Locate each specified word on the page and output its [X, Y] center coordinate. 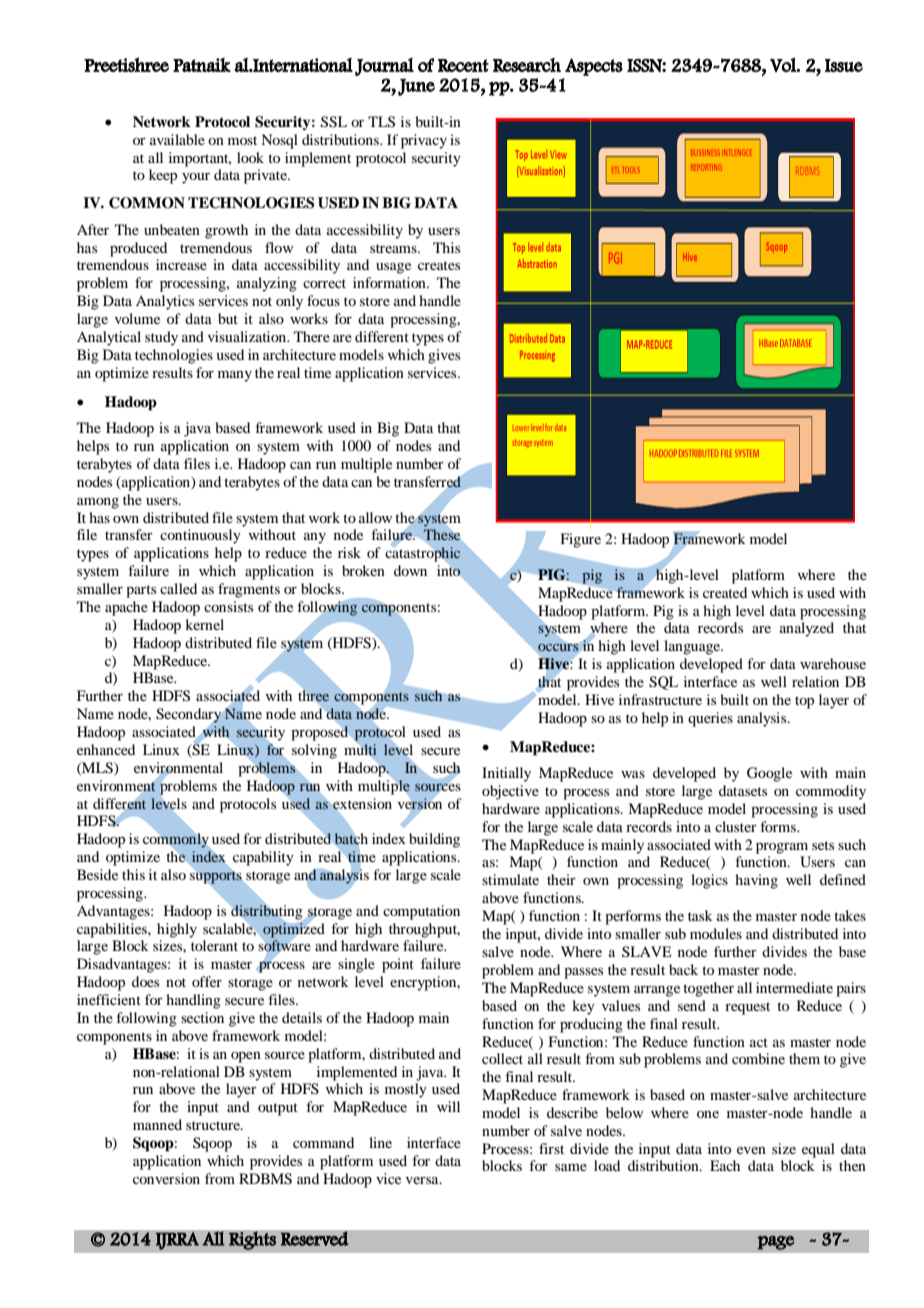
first [551, 1148]
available [177, 139]
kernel [204, 624]
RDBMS [265, 1179]
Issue [844, 65]
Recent [463, 65]
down [410, 570]
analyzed [807, 629]
